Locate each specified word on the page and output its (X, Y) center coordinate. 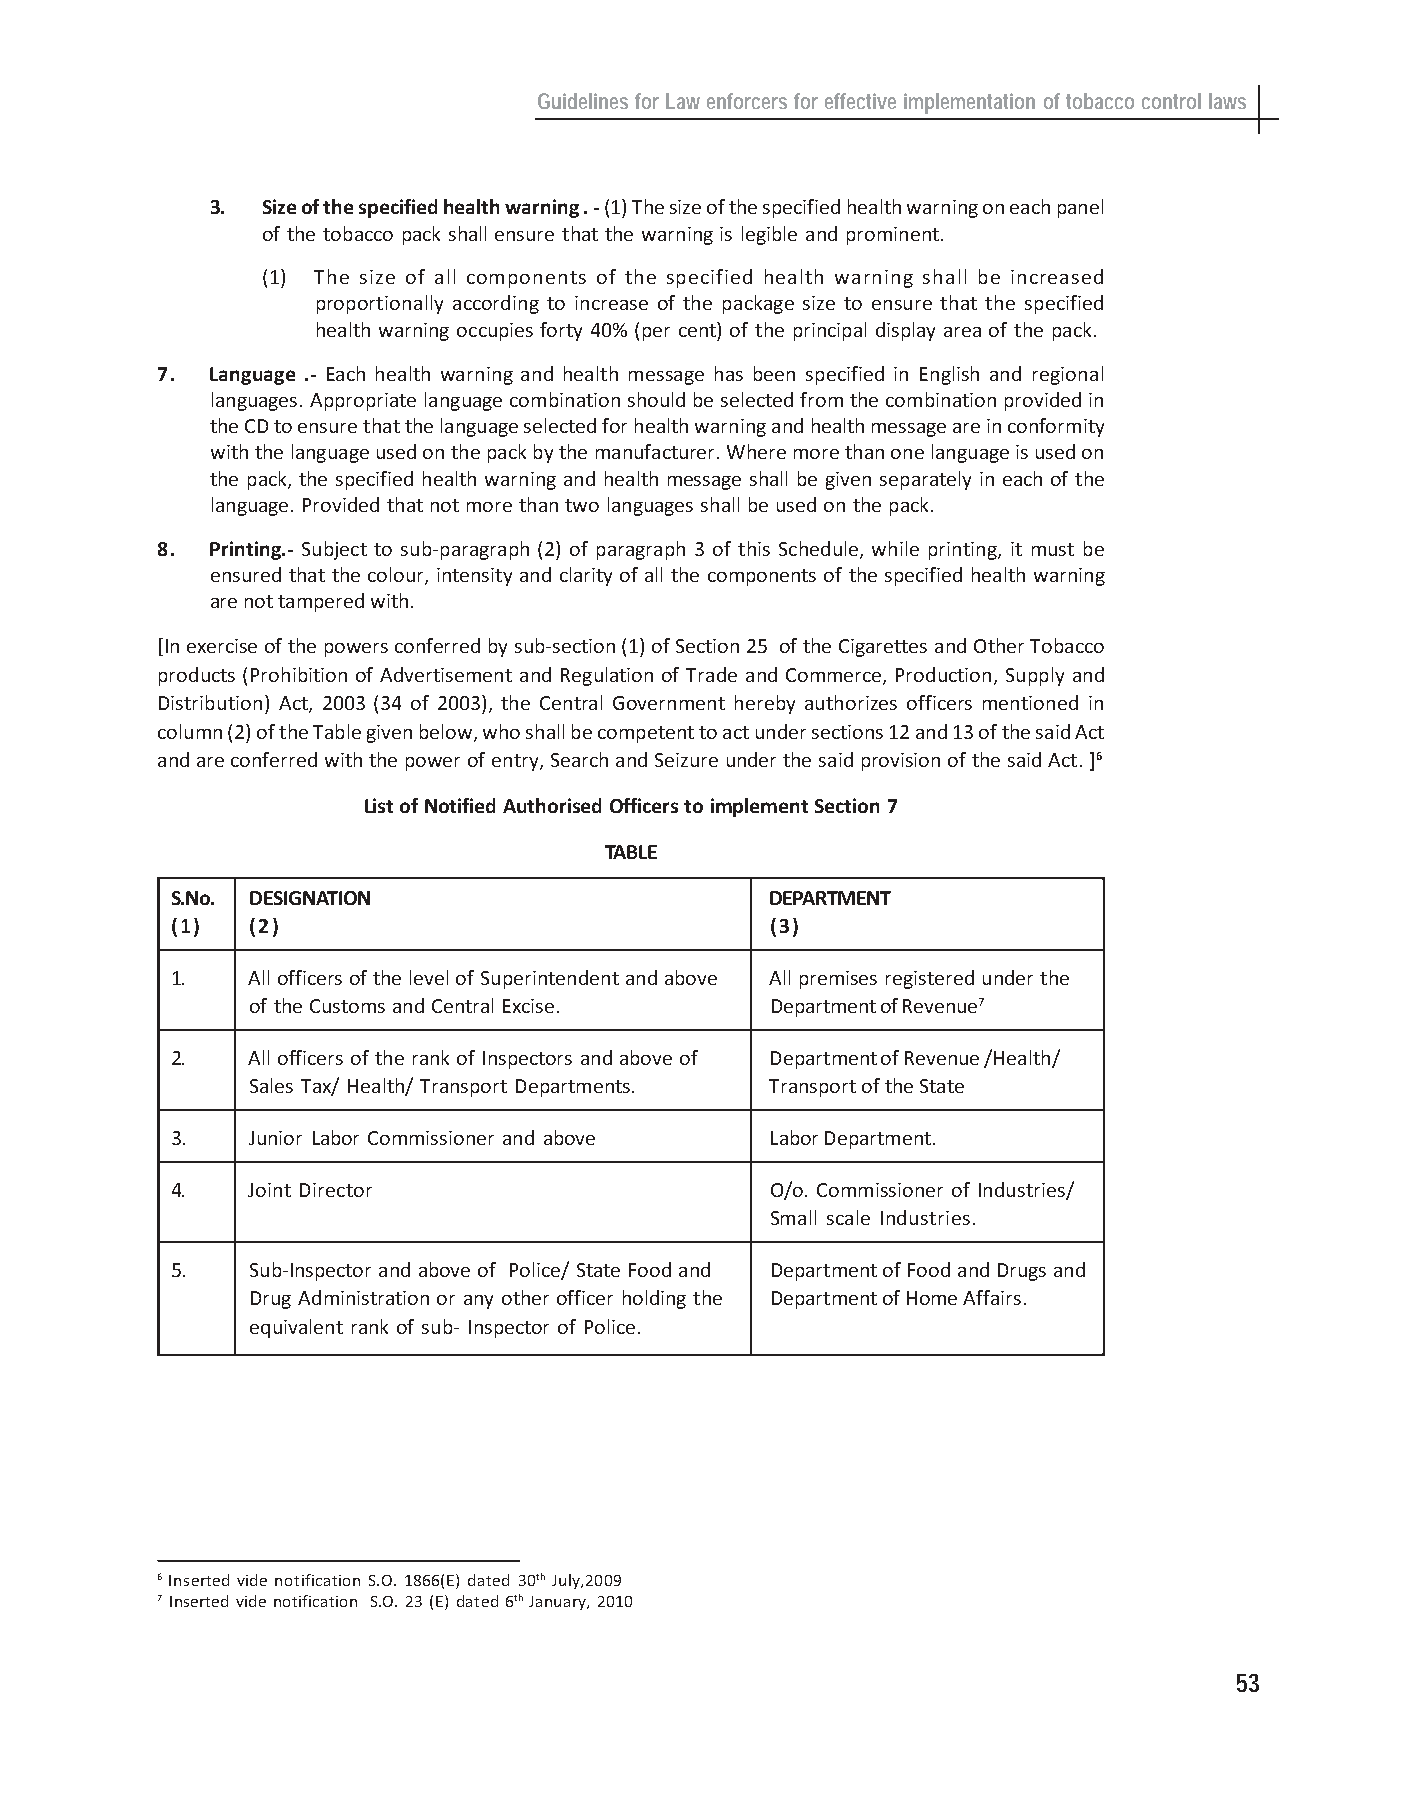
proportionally (380, 304)
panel (1080, 208)
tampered (321, 602)
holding (654, 1299)
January (558, 1603)
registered (930, 979)
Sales (271, 1085)
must (1053, 549)
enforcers (747, 101)
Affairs (992, 1297)
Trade (711, 674)
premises (838, 980)
